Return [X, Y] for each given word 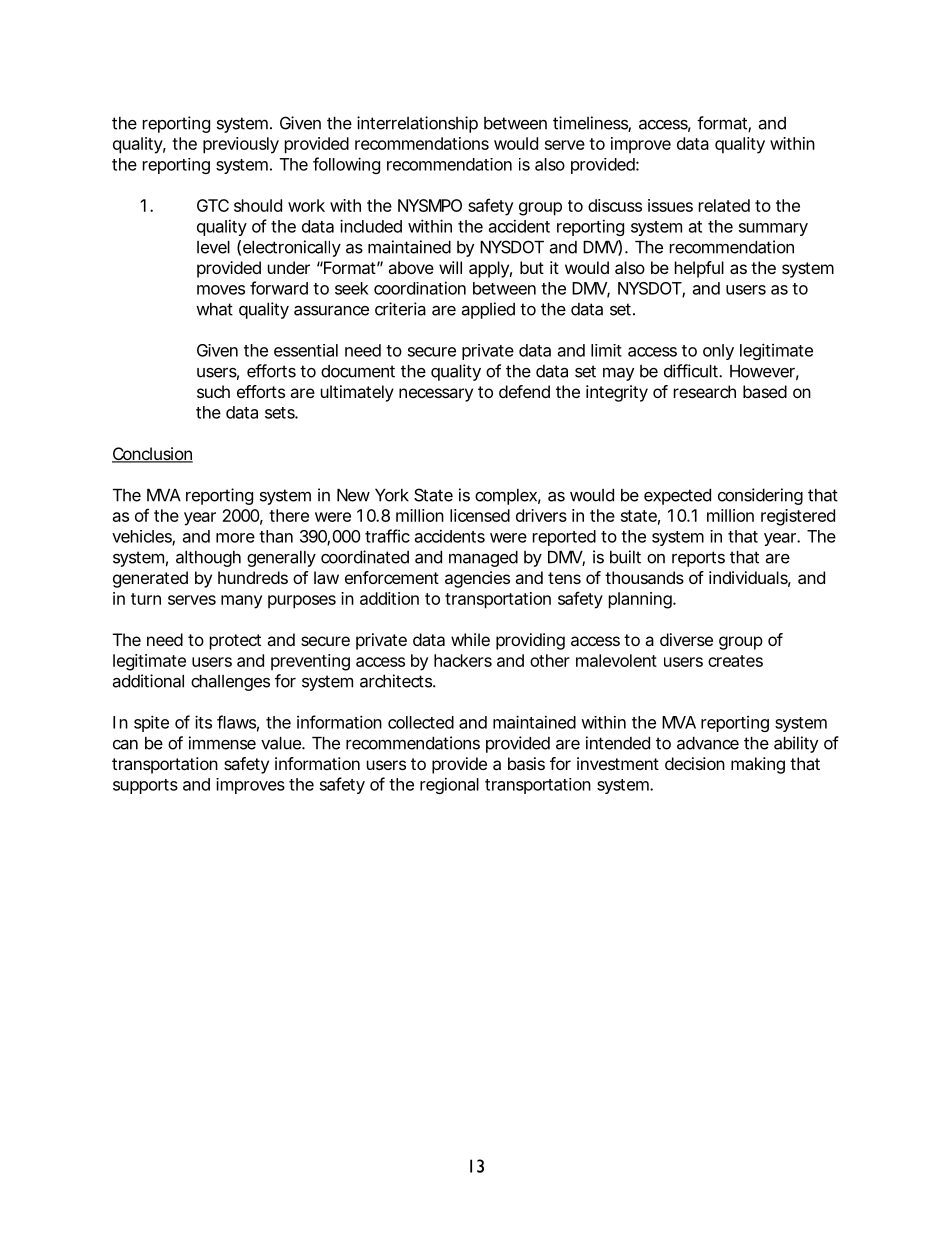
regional [449, 785]
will [450, 267]
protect [235, 642]
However [762, 371]
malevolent [616, 660]
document [358, 371]
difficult [691, 371]
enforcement [392, 577]
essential [306, 350]
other [550, 660]
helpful [699, 269]
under [289, 267]
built [625, 557]
